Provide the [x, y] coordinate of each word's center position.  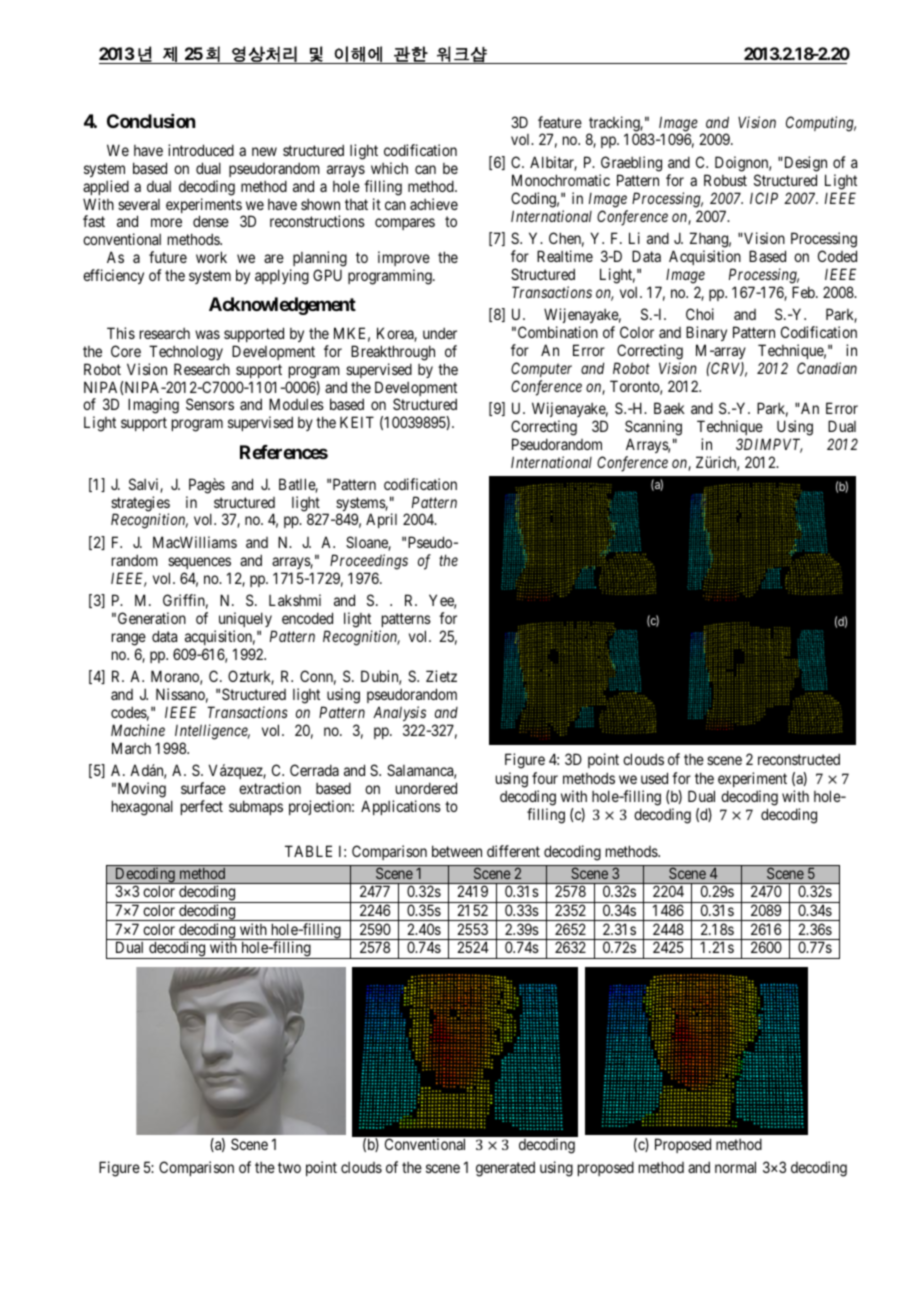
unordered [426, 788]
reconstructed [799, 759]
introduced [201, 150]
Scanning [653, 428]
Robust [725, 180]
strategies [140, 505]
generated [505, 1169]
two [289, 1167]
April [381, 520]
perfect [202, 807]
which [389, 168]
